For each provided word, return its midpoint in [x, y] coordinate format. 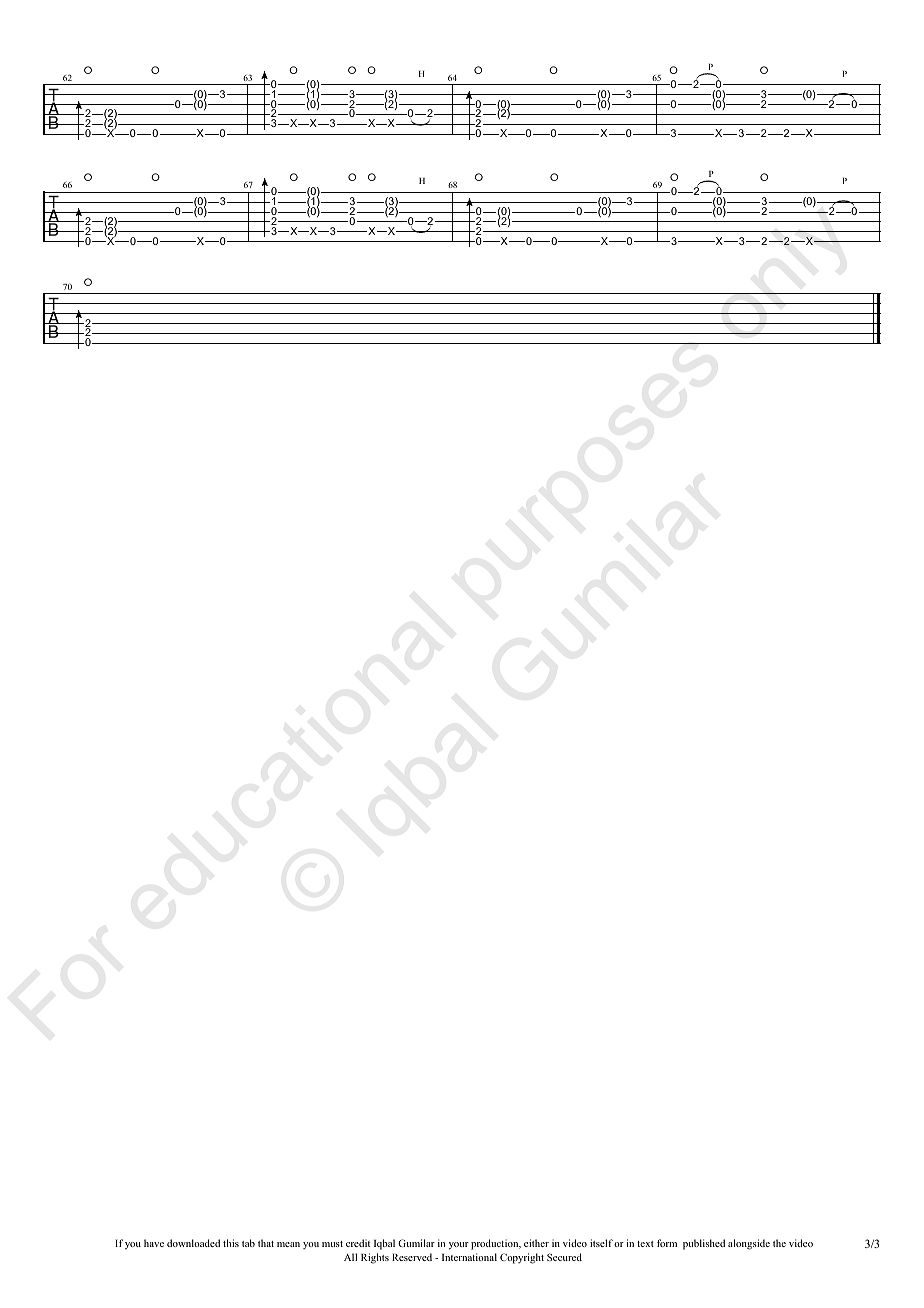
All [350, 1257]
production [496, 1244]
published [704, 1244]
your [459, 1246]
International [469, 1257]
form [667, 1243]
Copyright [522, 1258]
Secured [564, 1257]
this [231, 1243]
